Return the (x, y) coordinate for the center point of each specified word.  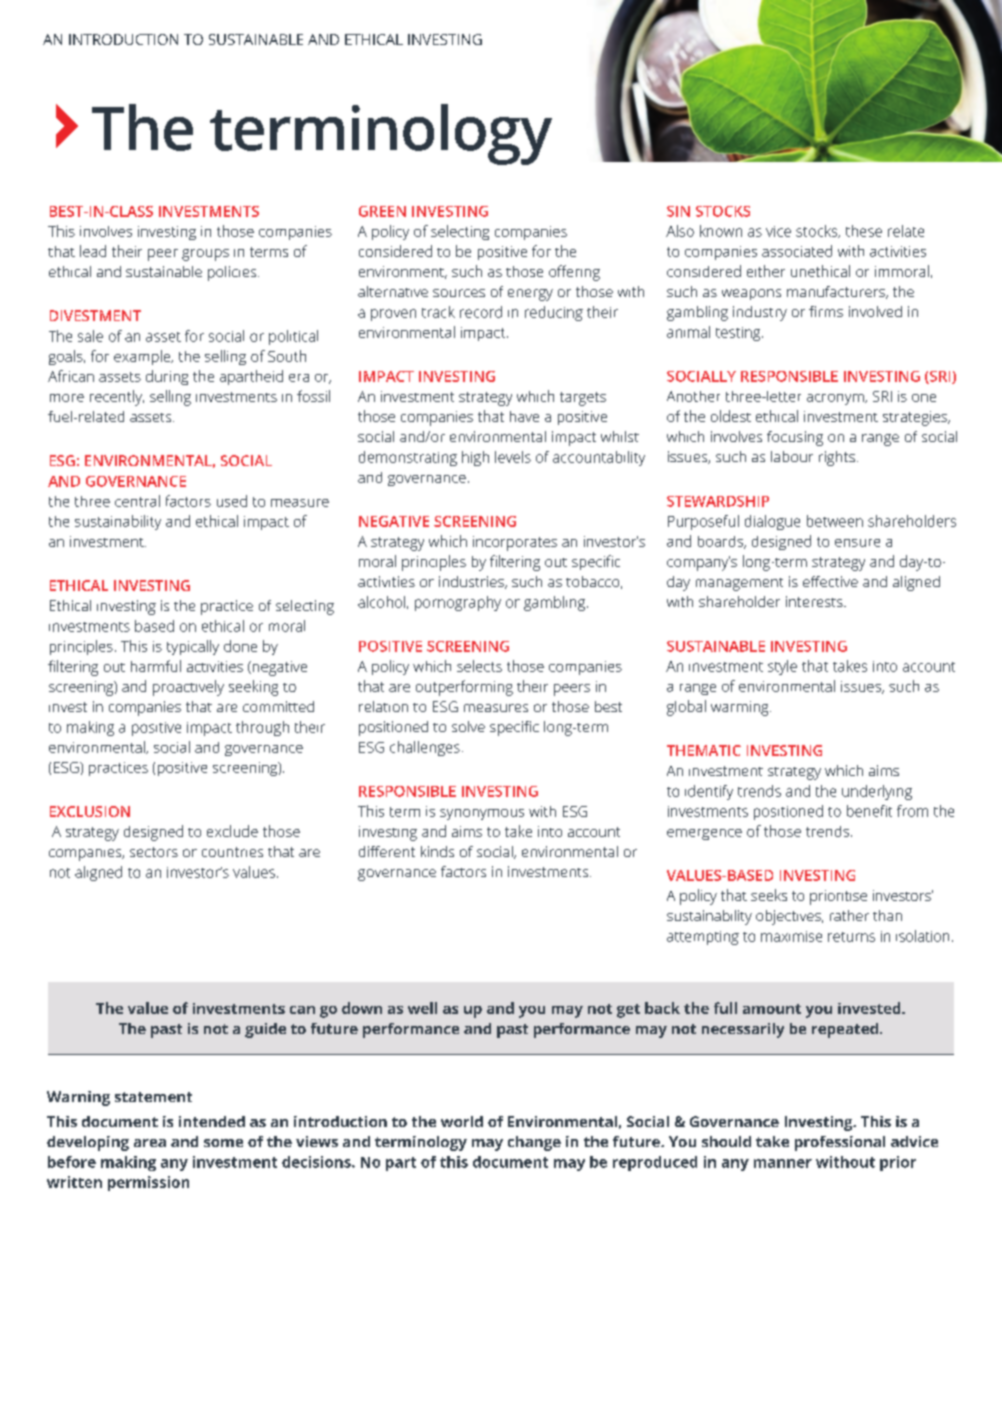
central (137, 501)
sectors (154, 852)
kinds (437, 851)
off (557, 271)
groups (205, 255)
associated (797, 251)
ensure (857, 543)
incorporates (515, 543)
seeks (769, 895)
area (150, 1143)
